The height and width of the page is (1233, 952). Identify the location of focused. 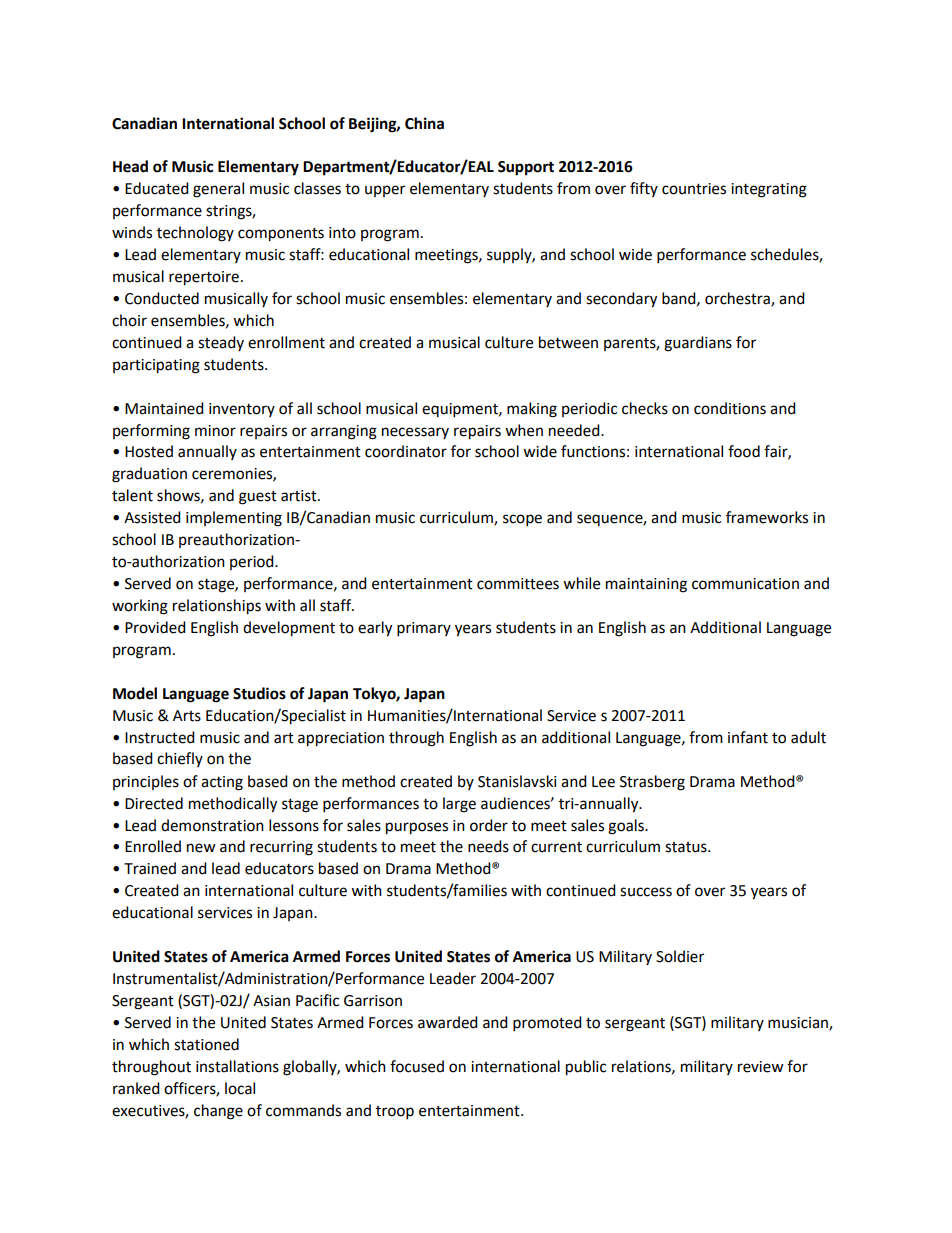
(417, 1066).
